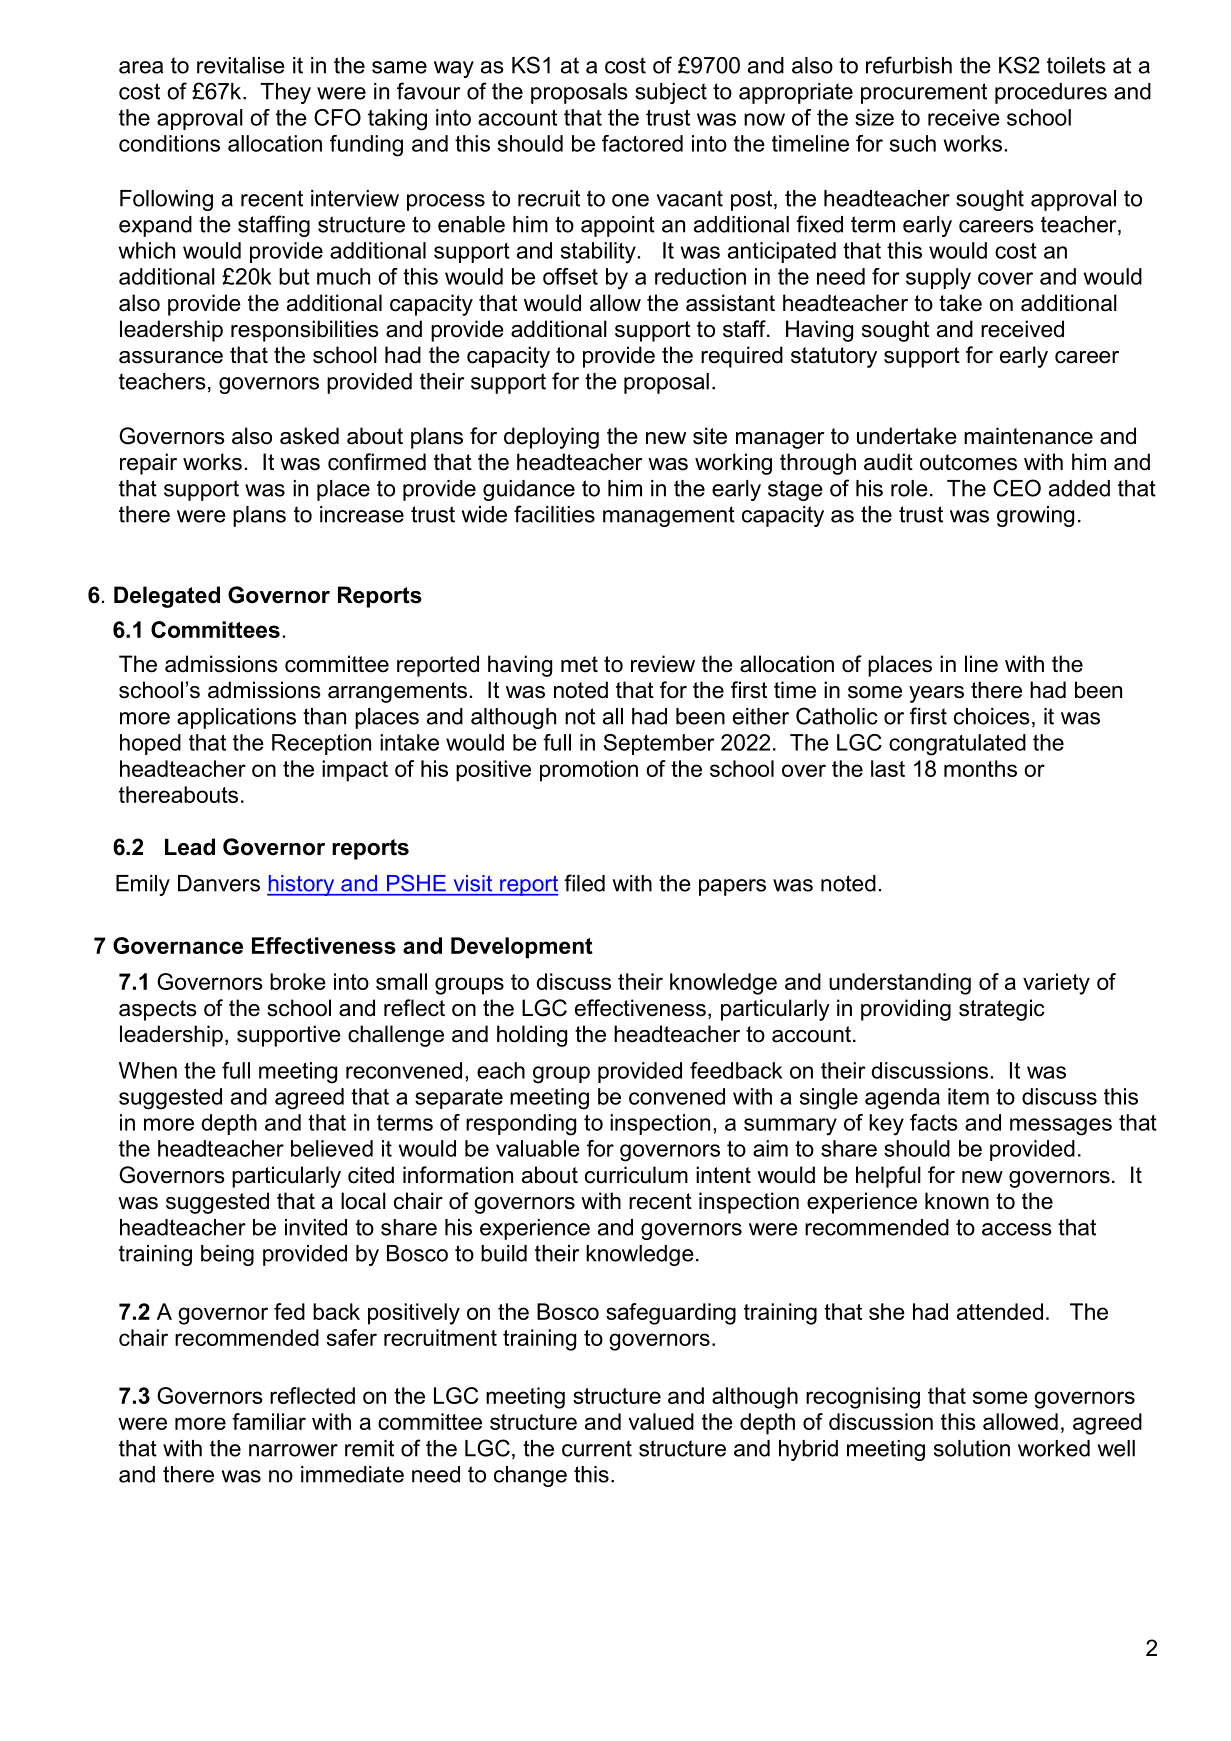 The width and height of the page is (1231, 1741). What do you see at coordinates (167, 597) in the page?
I see `Delegated` at bounding box center [167, 597].
